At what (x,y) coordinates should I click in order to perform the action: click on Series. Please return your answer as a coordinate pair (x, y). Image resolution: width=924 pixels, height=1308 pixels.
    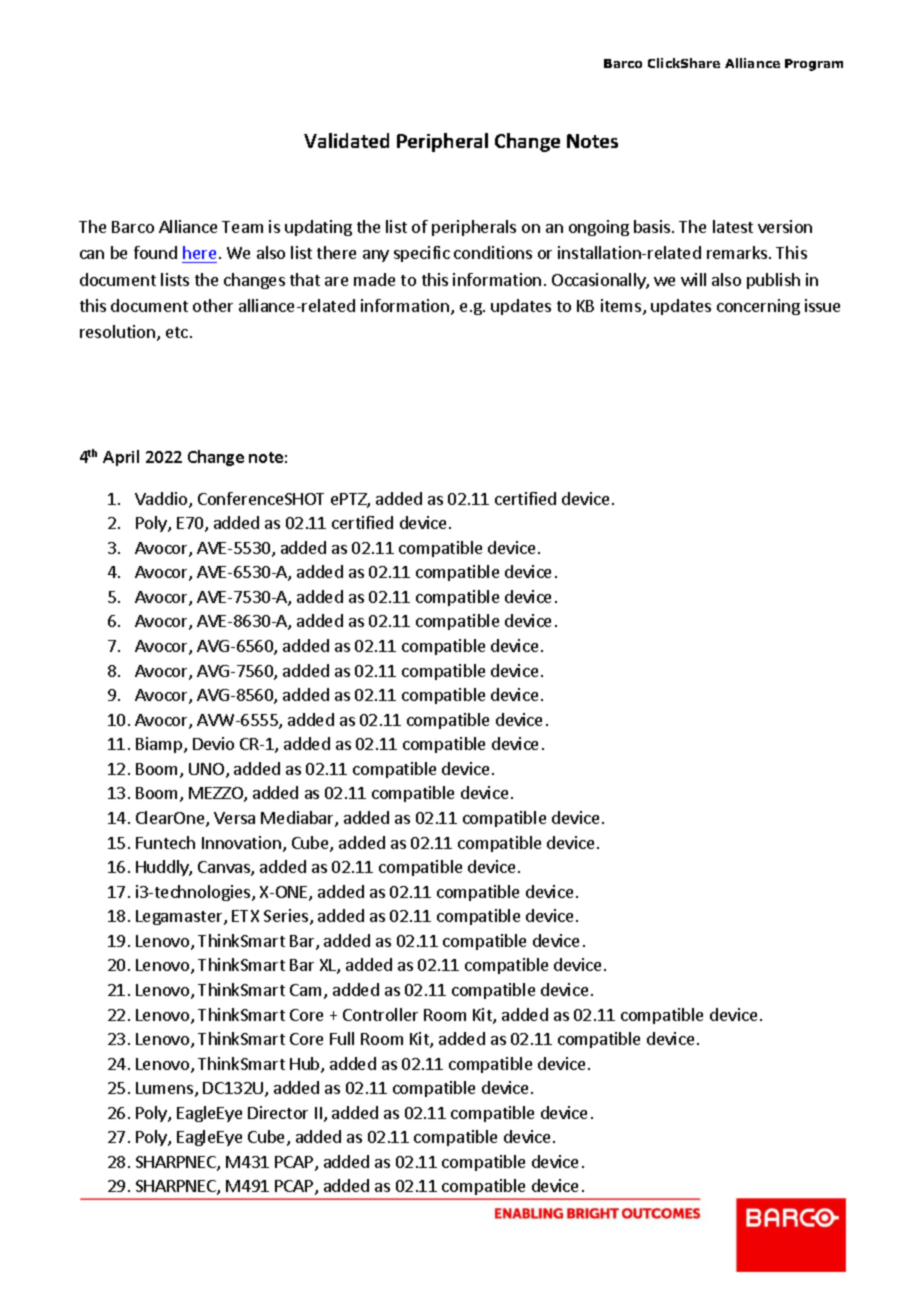
    Looking at the image, I should click on (287, 917).
